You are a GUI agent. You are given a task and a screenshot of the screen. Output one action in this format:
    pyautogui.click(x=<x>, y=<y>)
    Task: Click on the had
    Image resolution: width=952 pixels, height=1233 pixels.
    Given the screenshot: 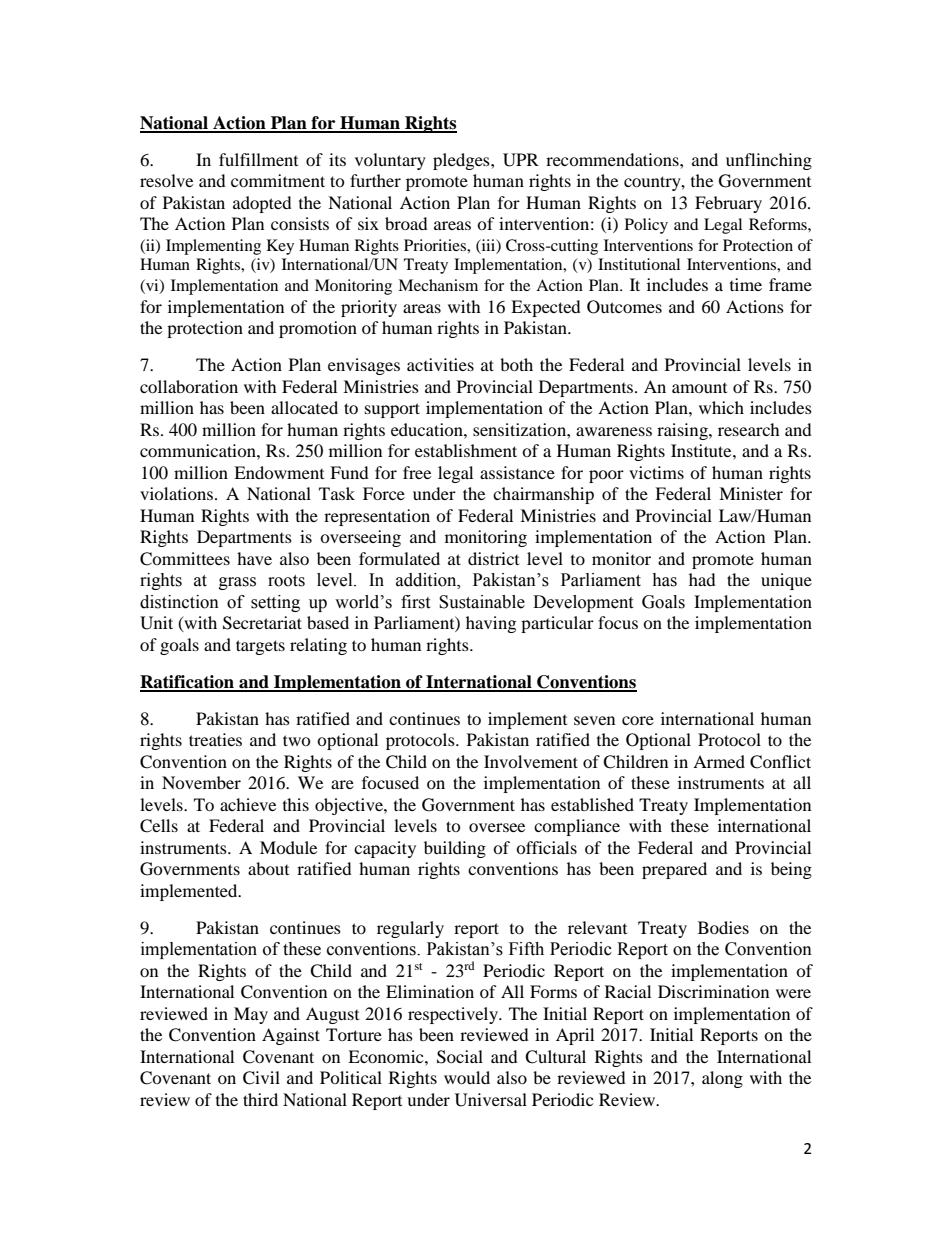 What is the action you would take?
    pyautogui.click(x=702, y=579)
